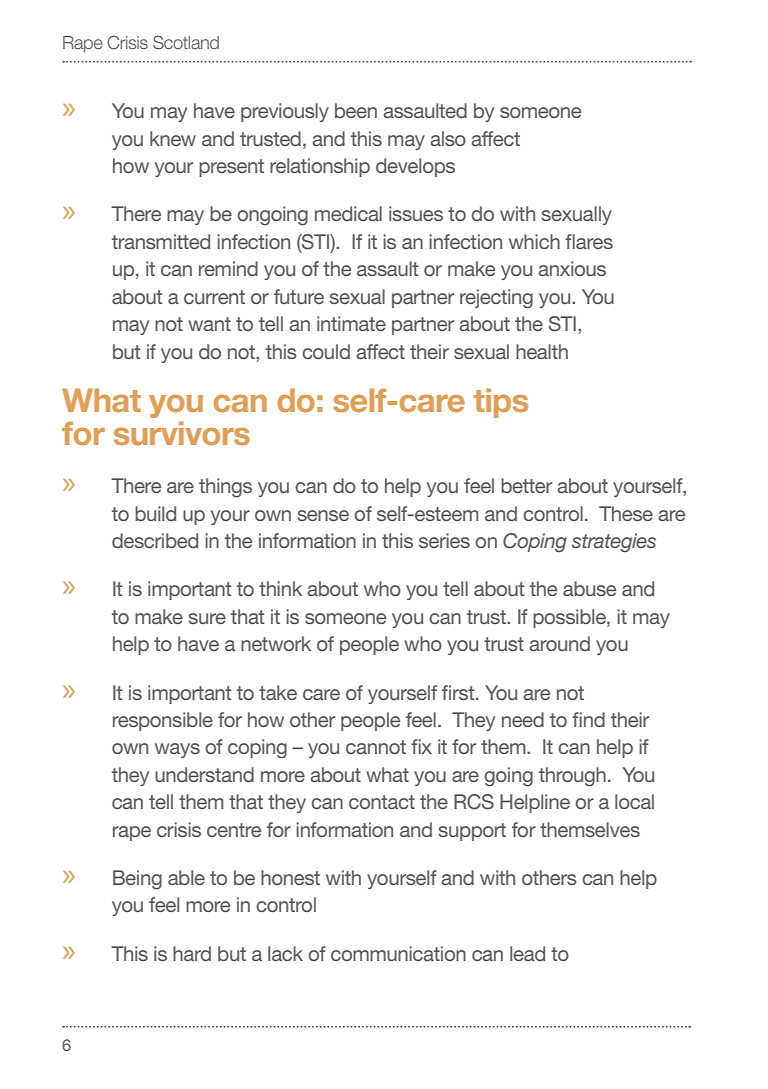 The image size is (768, 1089). I want to click on also, so click(448, 138).
